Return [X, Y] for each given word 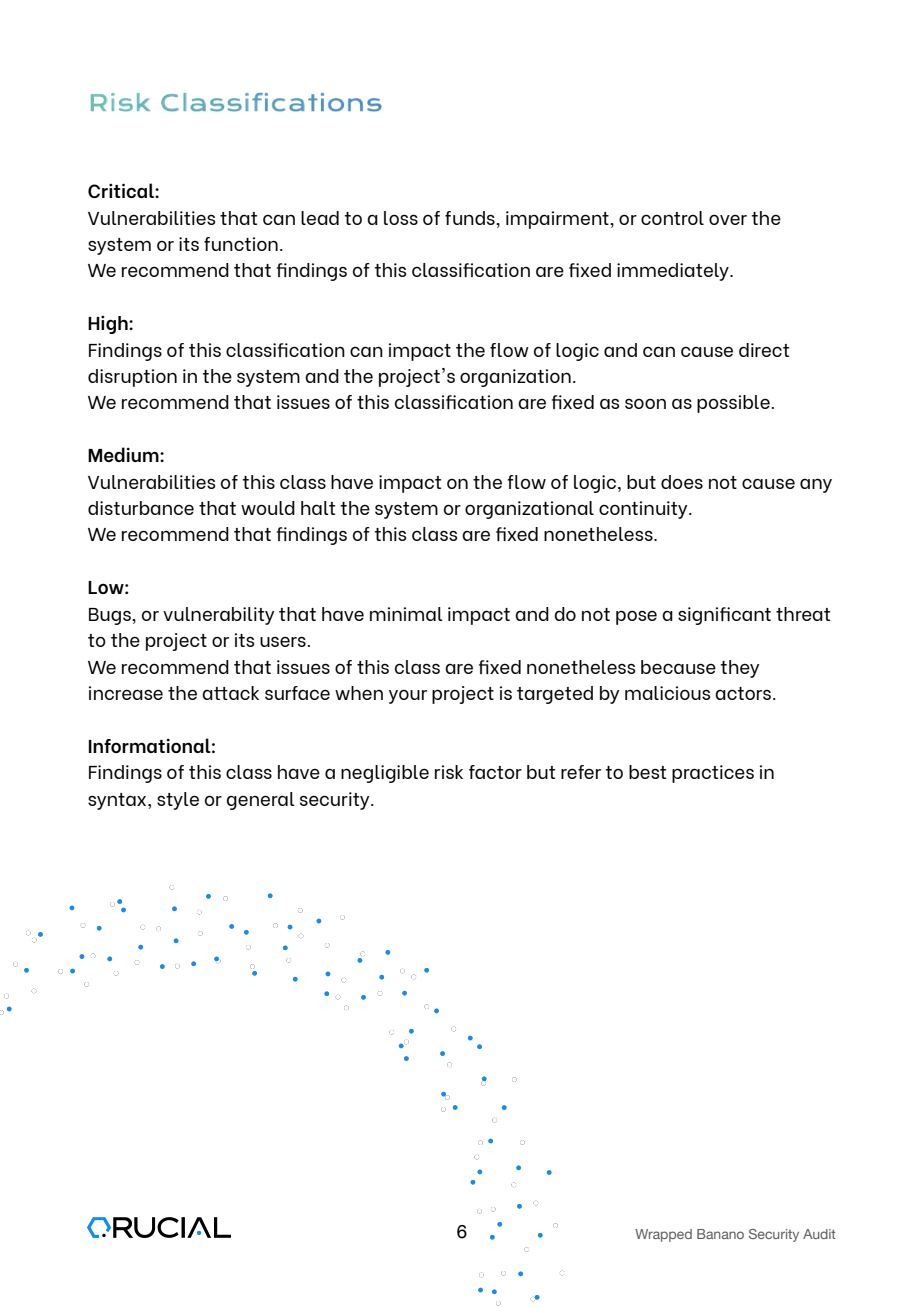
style [178, 801]
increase [126, 693]
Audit [819, 1234]
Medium [124, 454]
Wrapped [663, 1235]
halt [318, 508]
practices [713, 774]
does [682, 482]
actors [743, 693]
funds [471, 218]
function [241, 244]
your [408, 697]
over [728, 219]
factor [495, 772]
